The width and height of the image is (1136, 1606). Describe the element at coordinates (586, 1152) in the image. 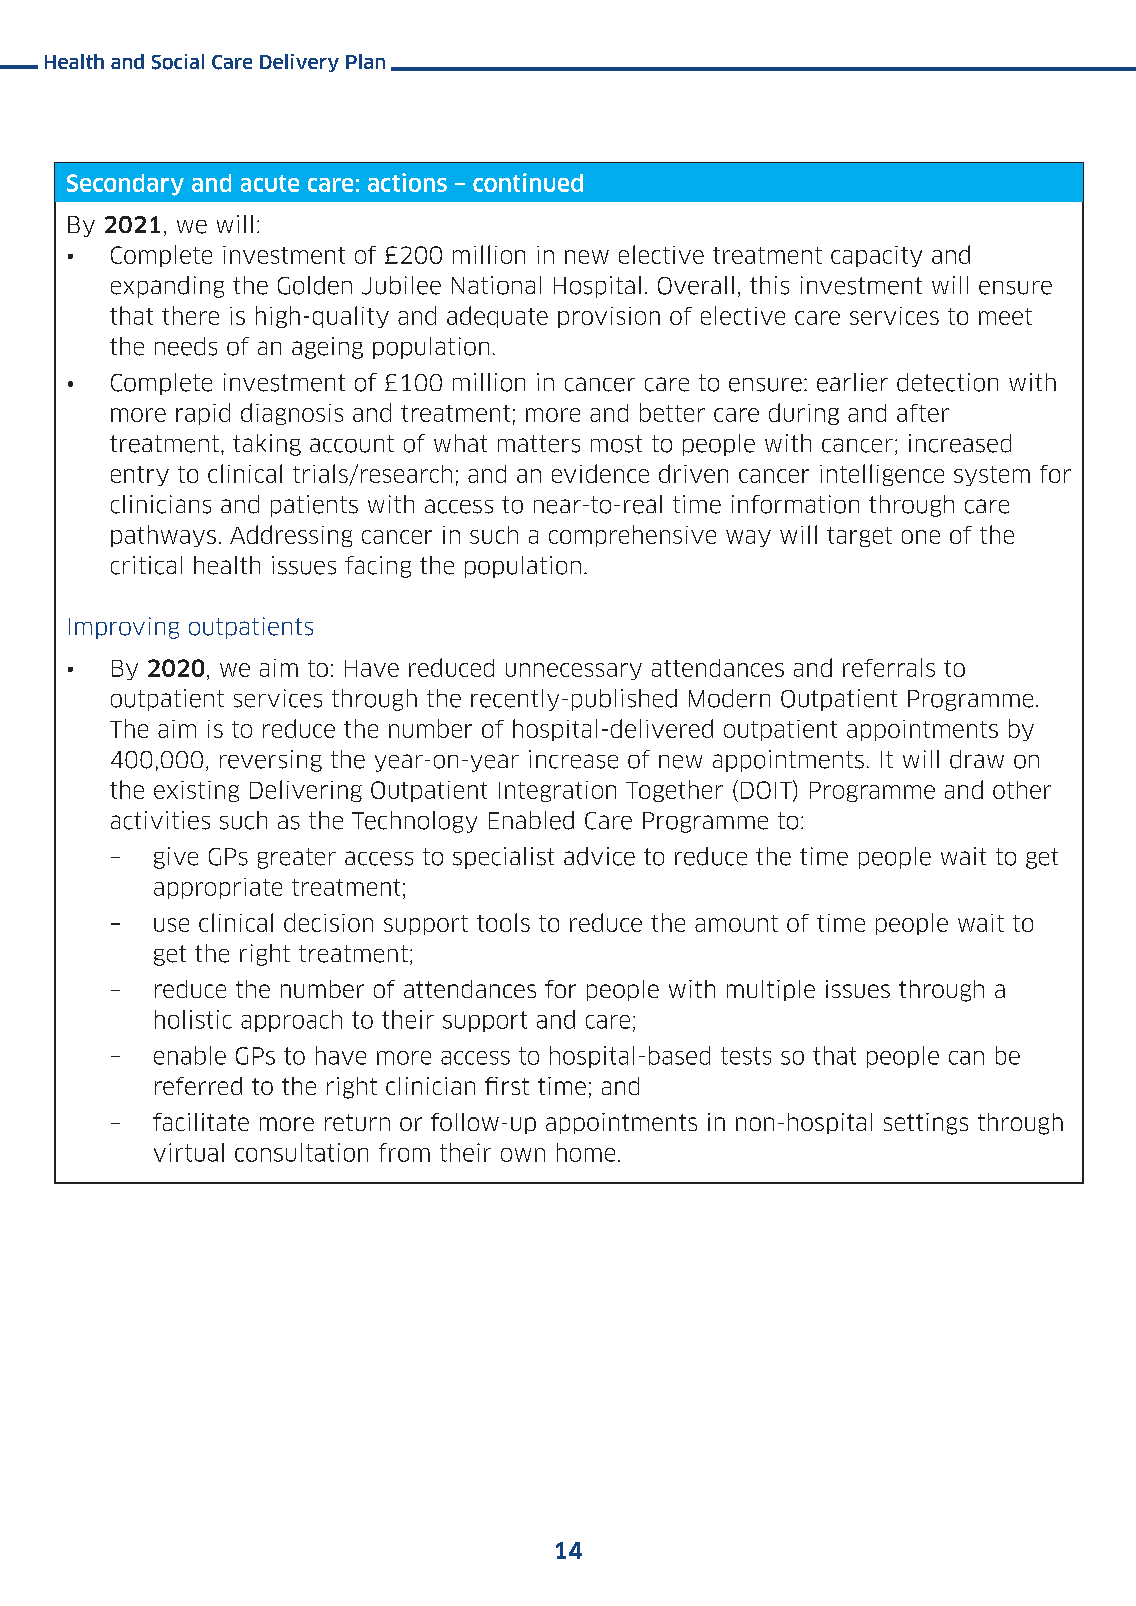

I see `home` at that location.
